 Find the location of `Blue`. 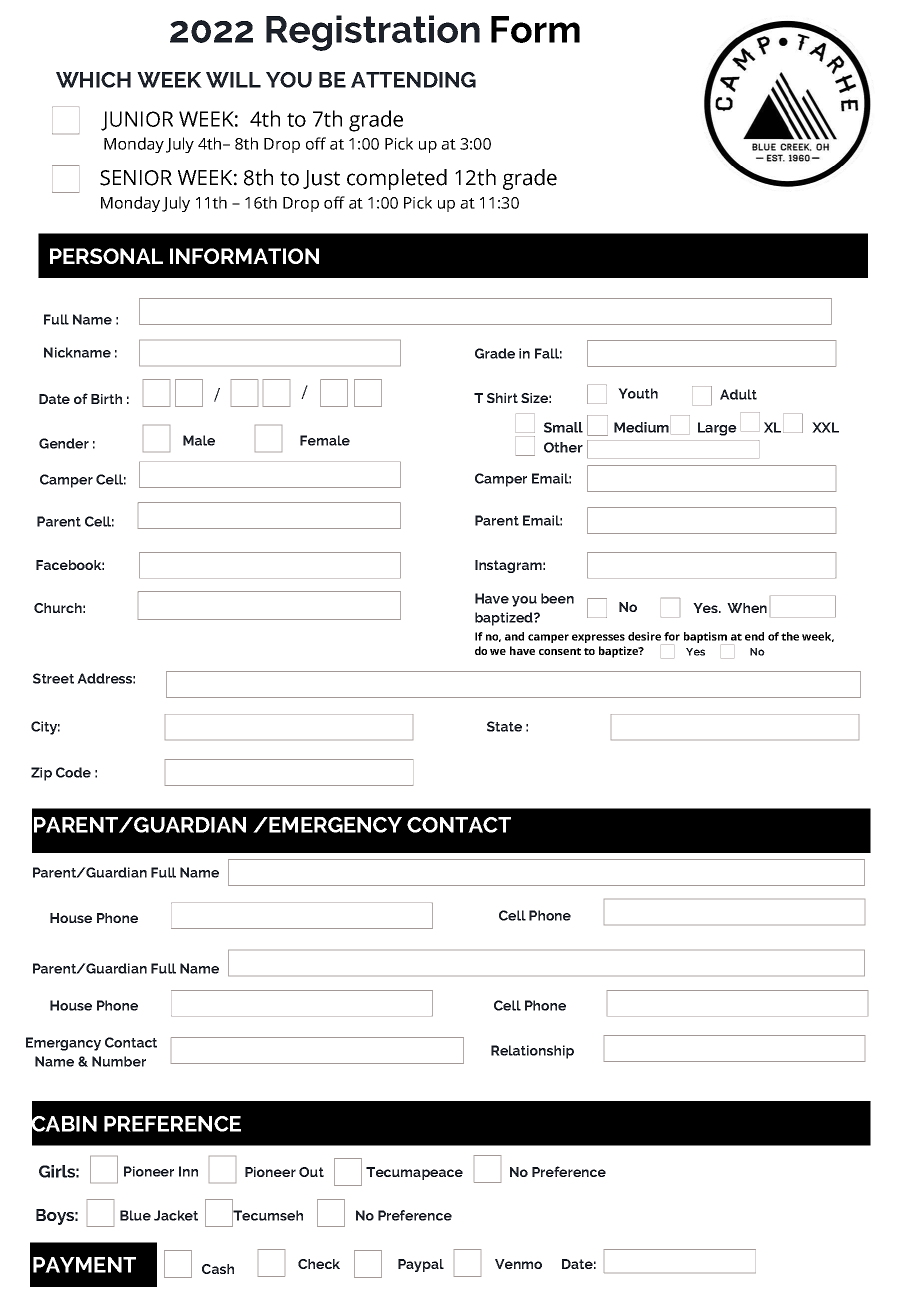

Blue is located at coordinates (135, 1215).
